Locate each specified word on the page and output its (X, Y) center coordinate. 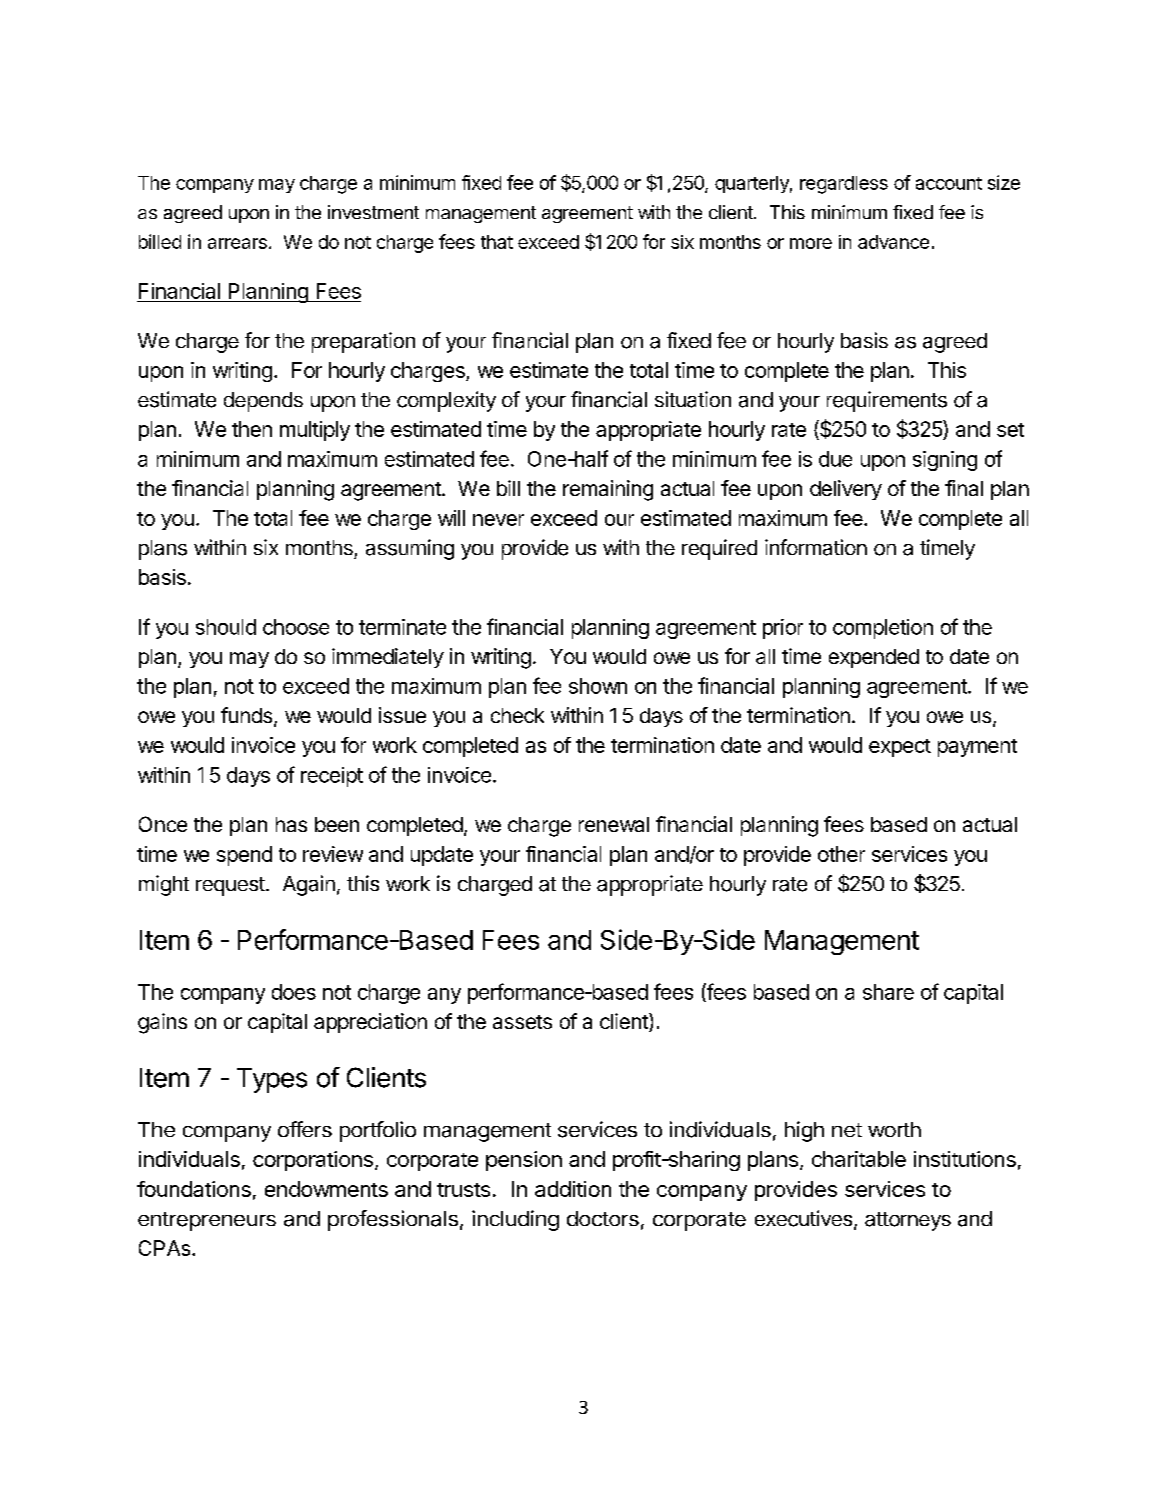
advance (893, 242)
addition (573, 1189)
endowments (326, 1189)
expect (900, 748)
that (497, 242)
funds (248, 716)
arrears (237, 243)
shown (598, 686)
